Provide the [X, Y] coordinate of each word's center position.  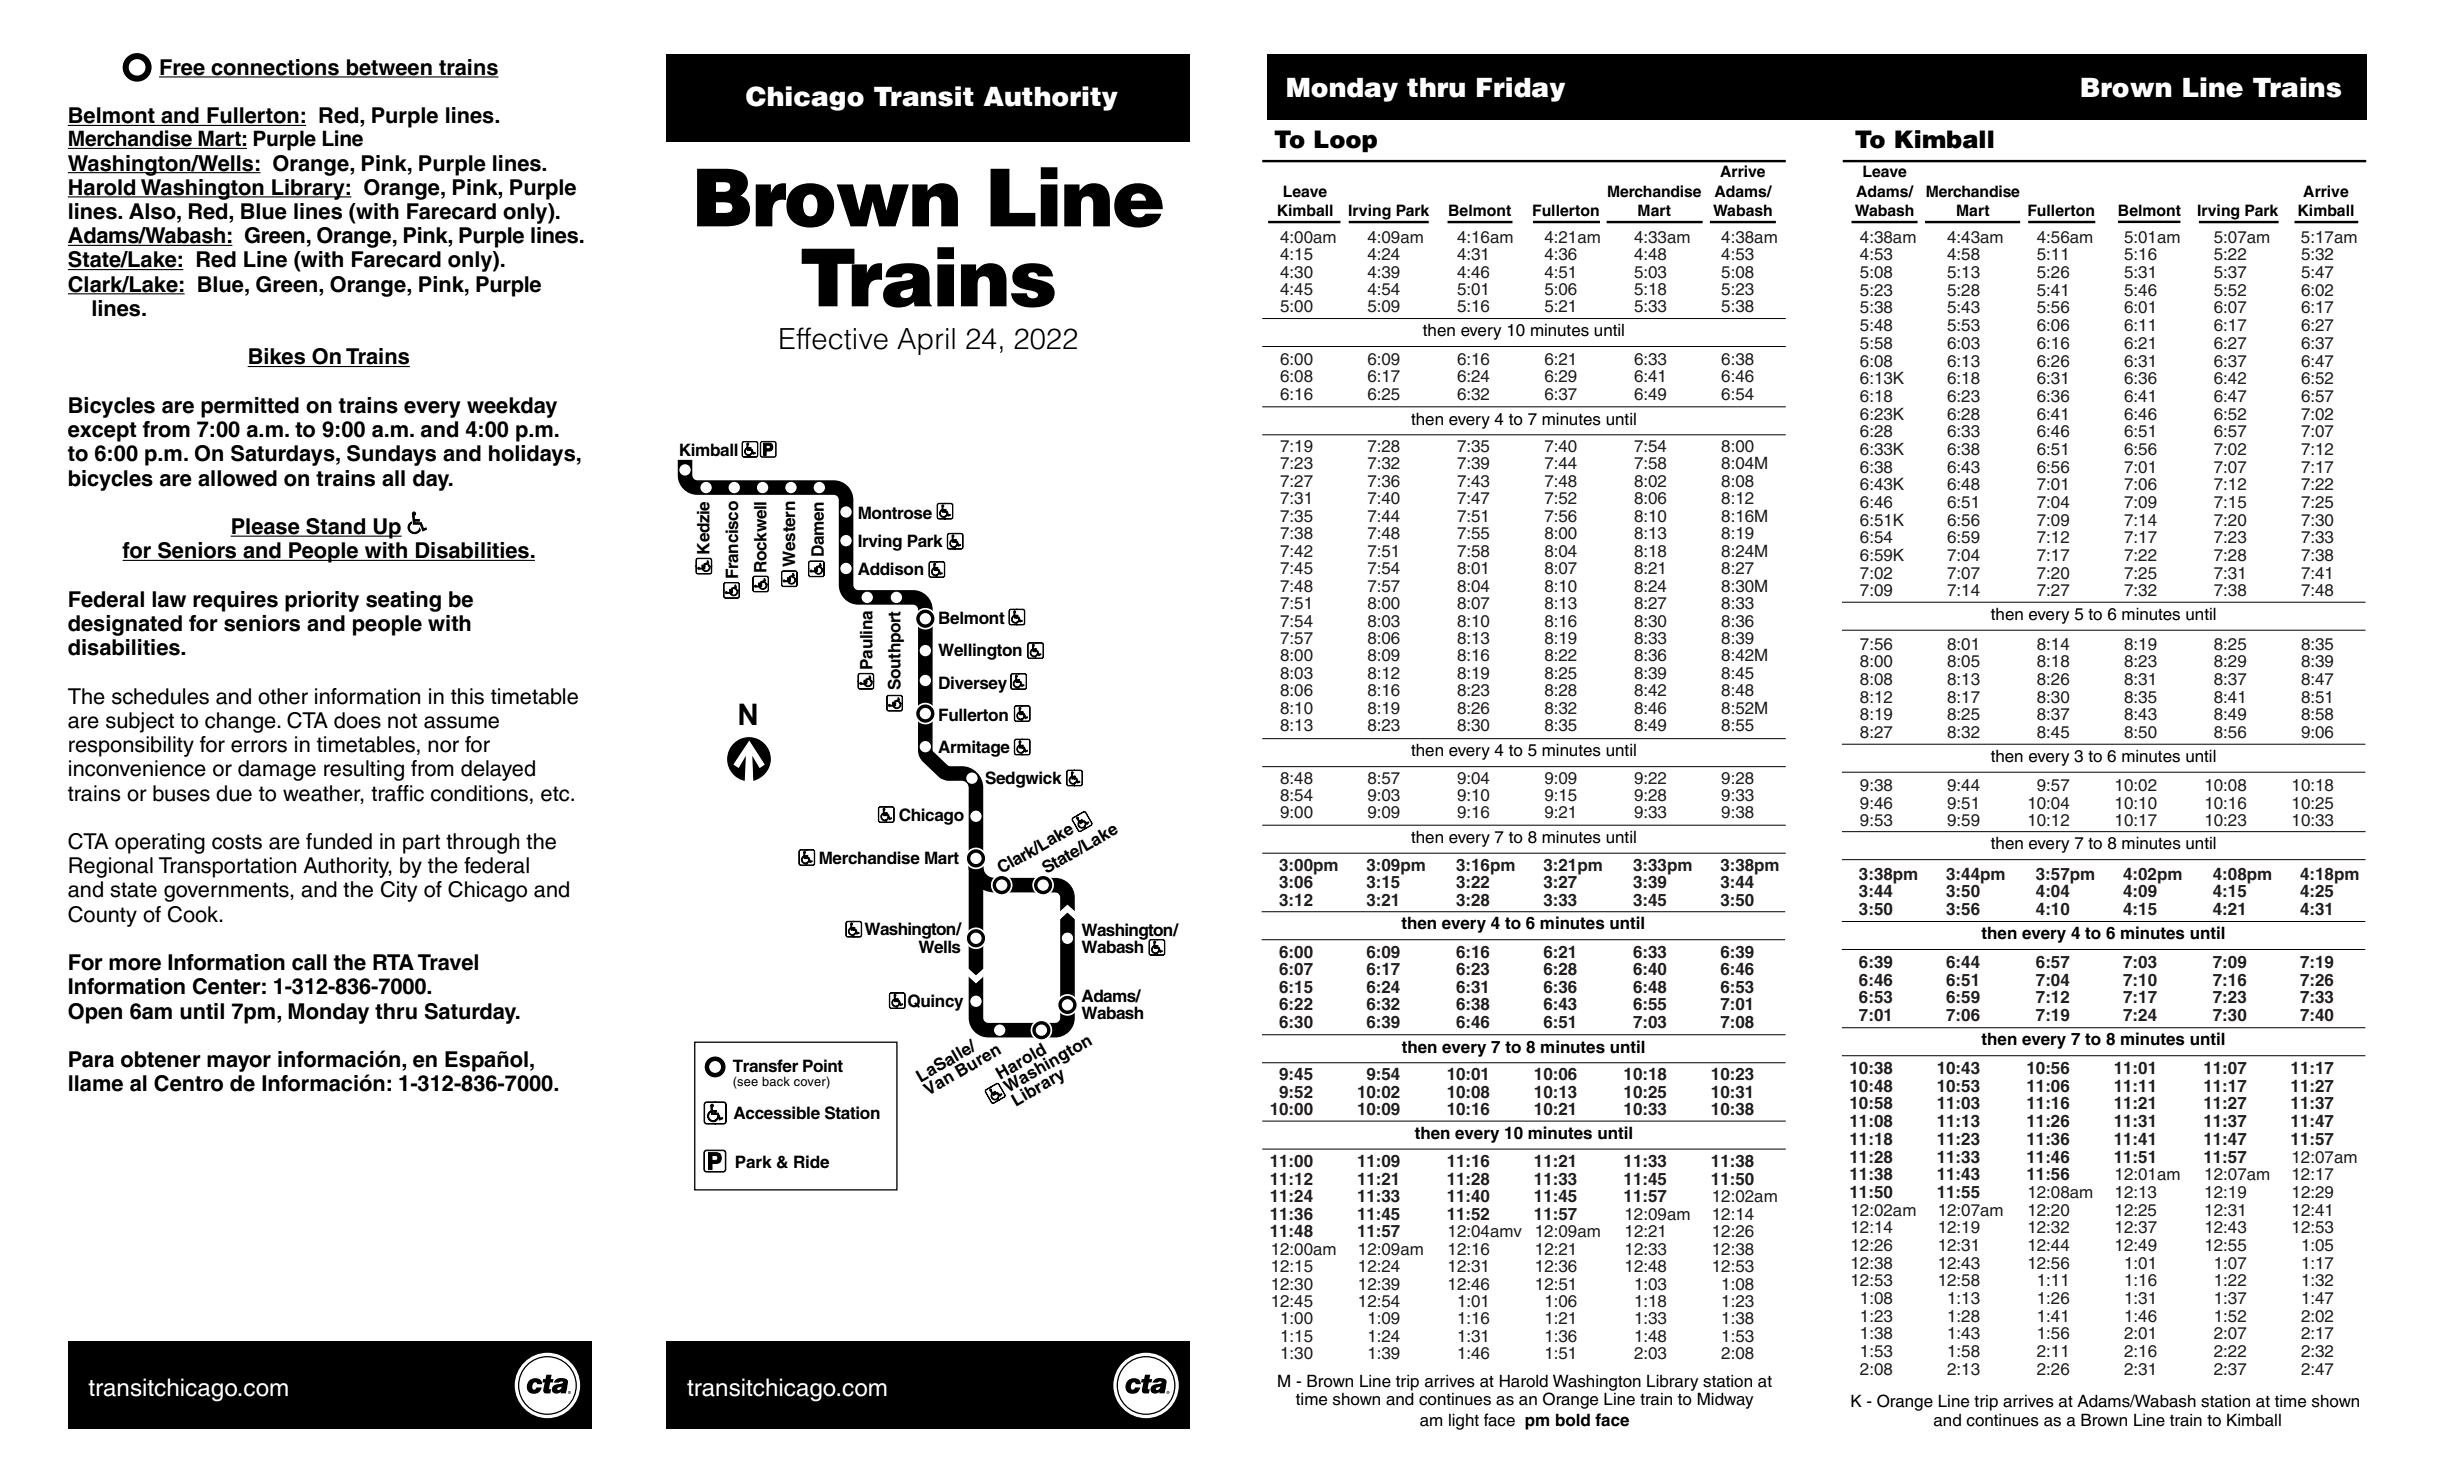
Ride [811, 1161]
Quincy [935, 1002]
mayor [239, 1063]
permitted [250, 407]
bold [1573, 1420]
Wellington [980, 651]
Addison [890, 569]
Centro [188, 1083]
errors [259, 746]
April [926, 341]
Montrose [895, 513]
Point [823, 1066]
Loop [1345, 141]
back [776, 1081]
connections [275, 68]
